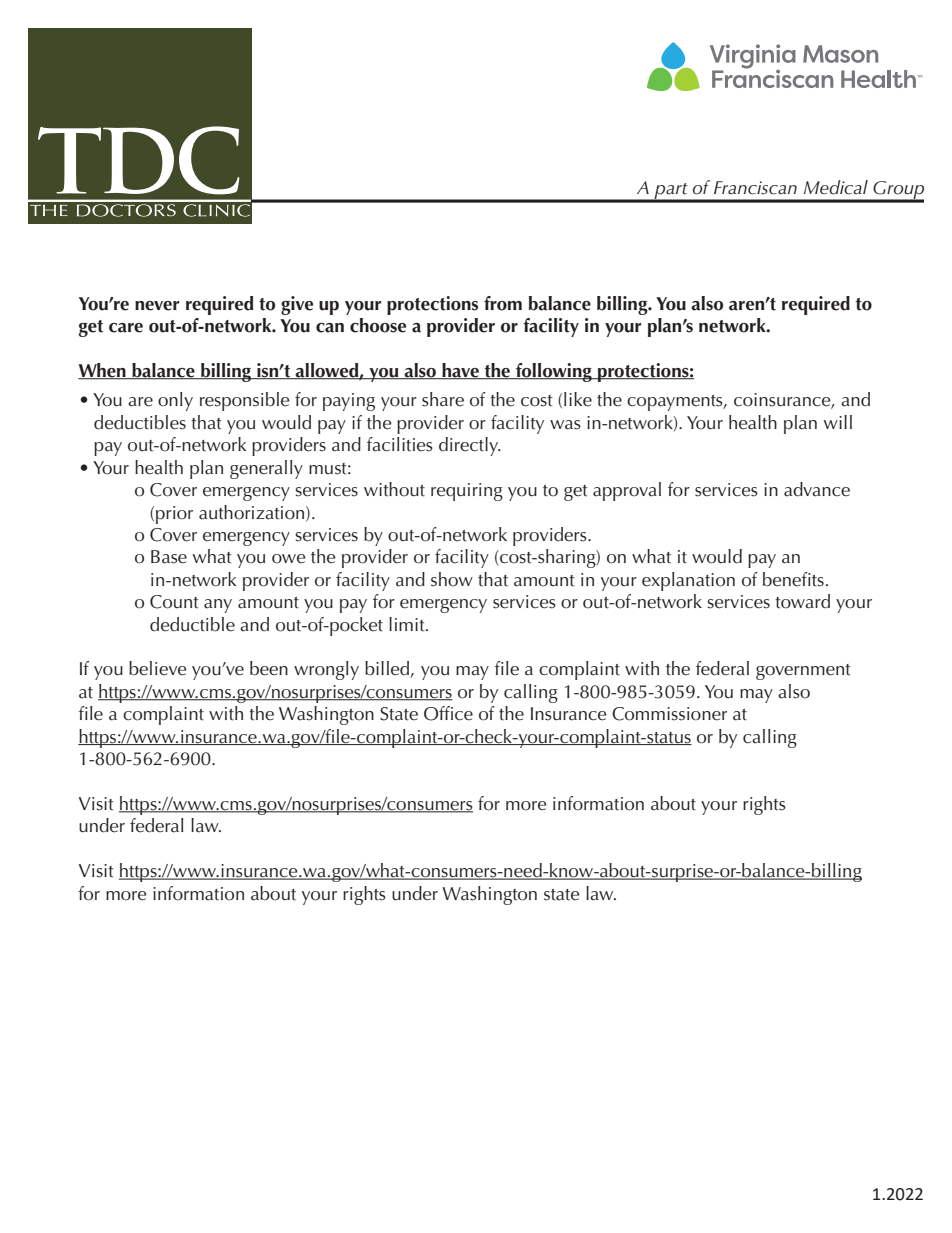  I want to click on will, so click(838, 422).
